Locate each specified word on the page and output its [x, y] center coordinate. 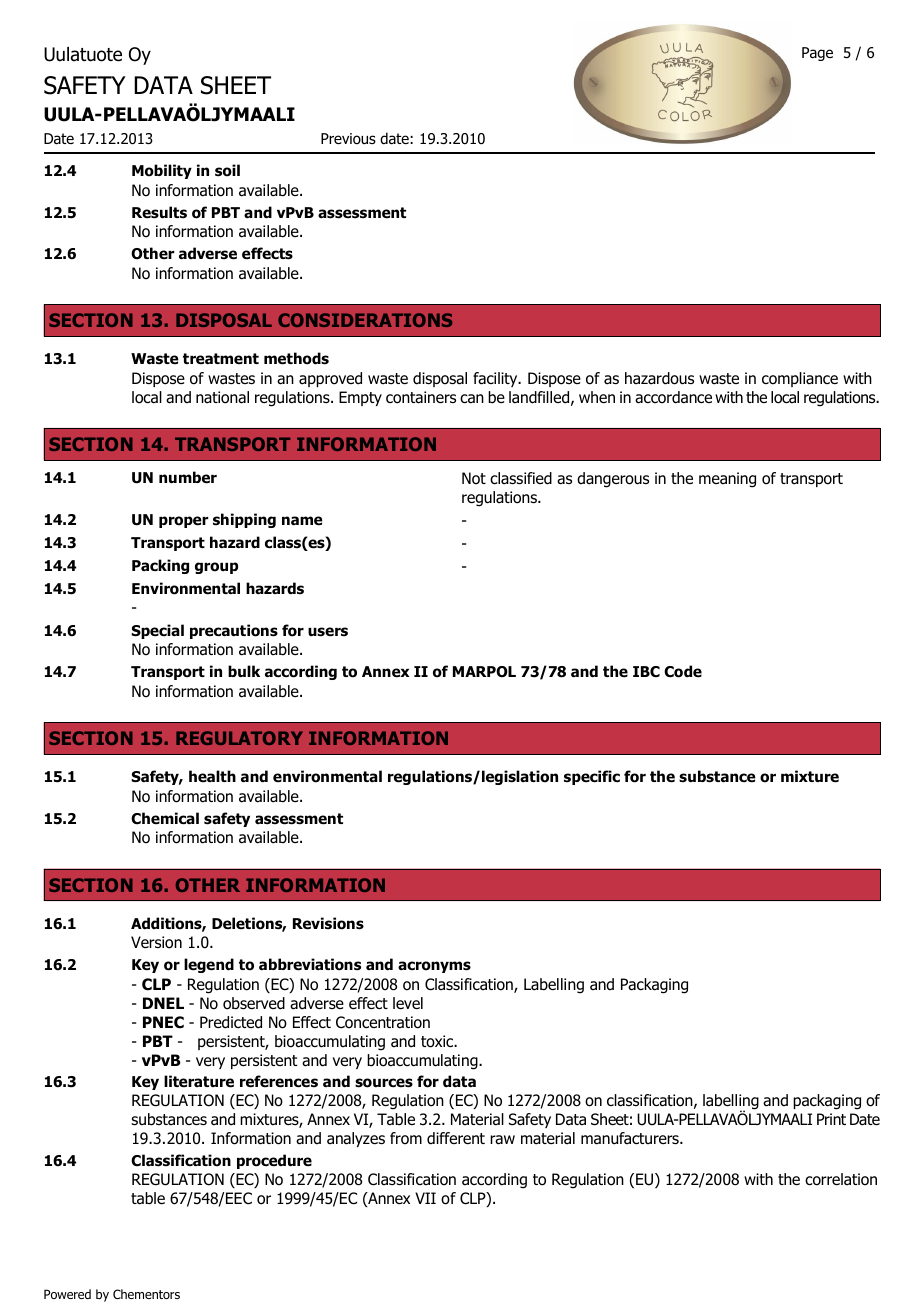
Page [817, 54]
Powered [67, 1294]
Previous [348, 139]
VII [425, 1198]
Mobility [162, 171]
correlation [841, 1179]
